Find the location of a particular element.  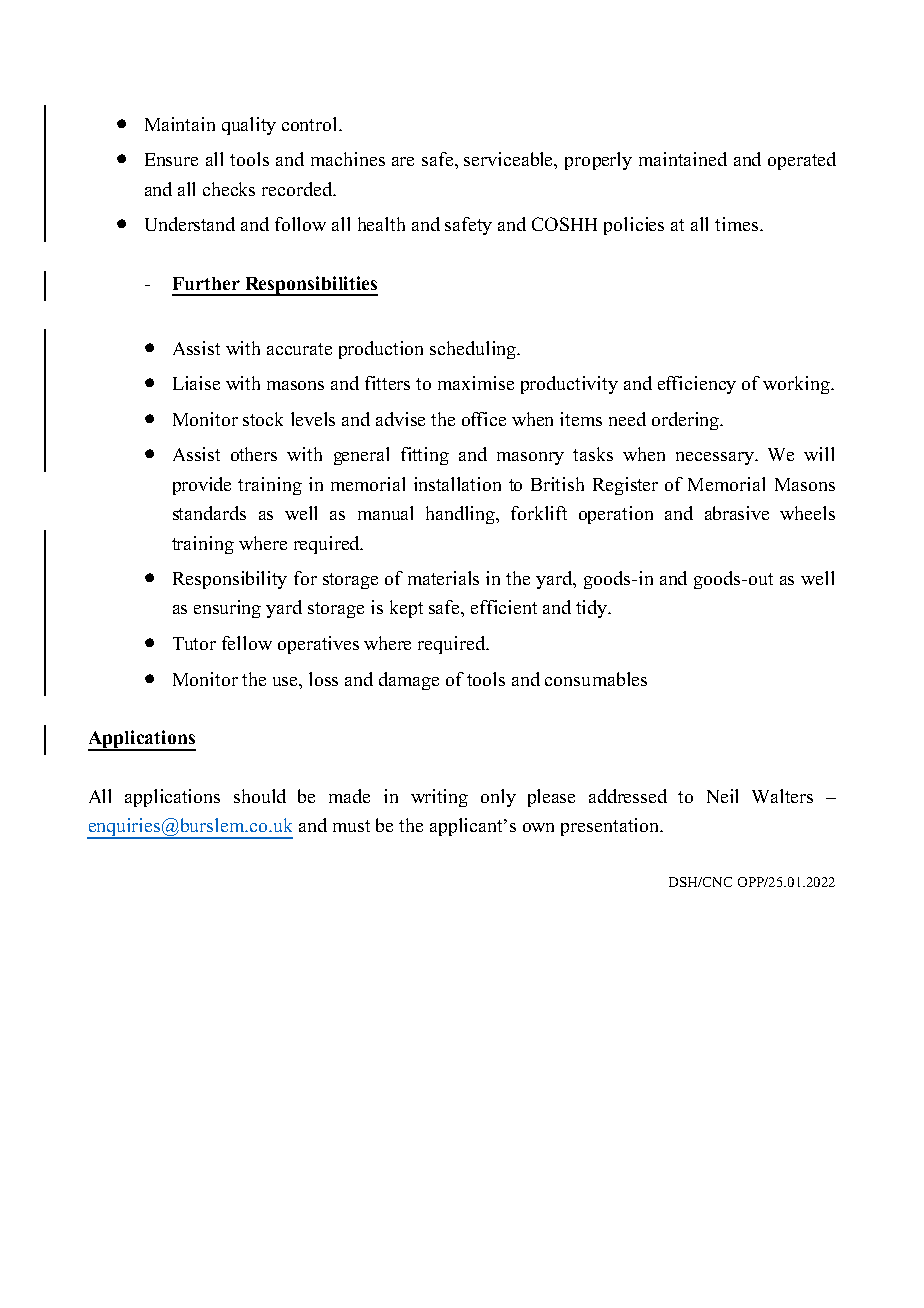

accurate is located at coordinates (299, 349).
